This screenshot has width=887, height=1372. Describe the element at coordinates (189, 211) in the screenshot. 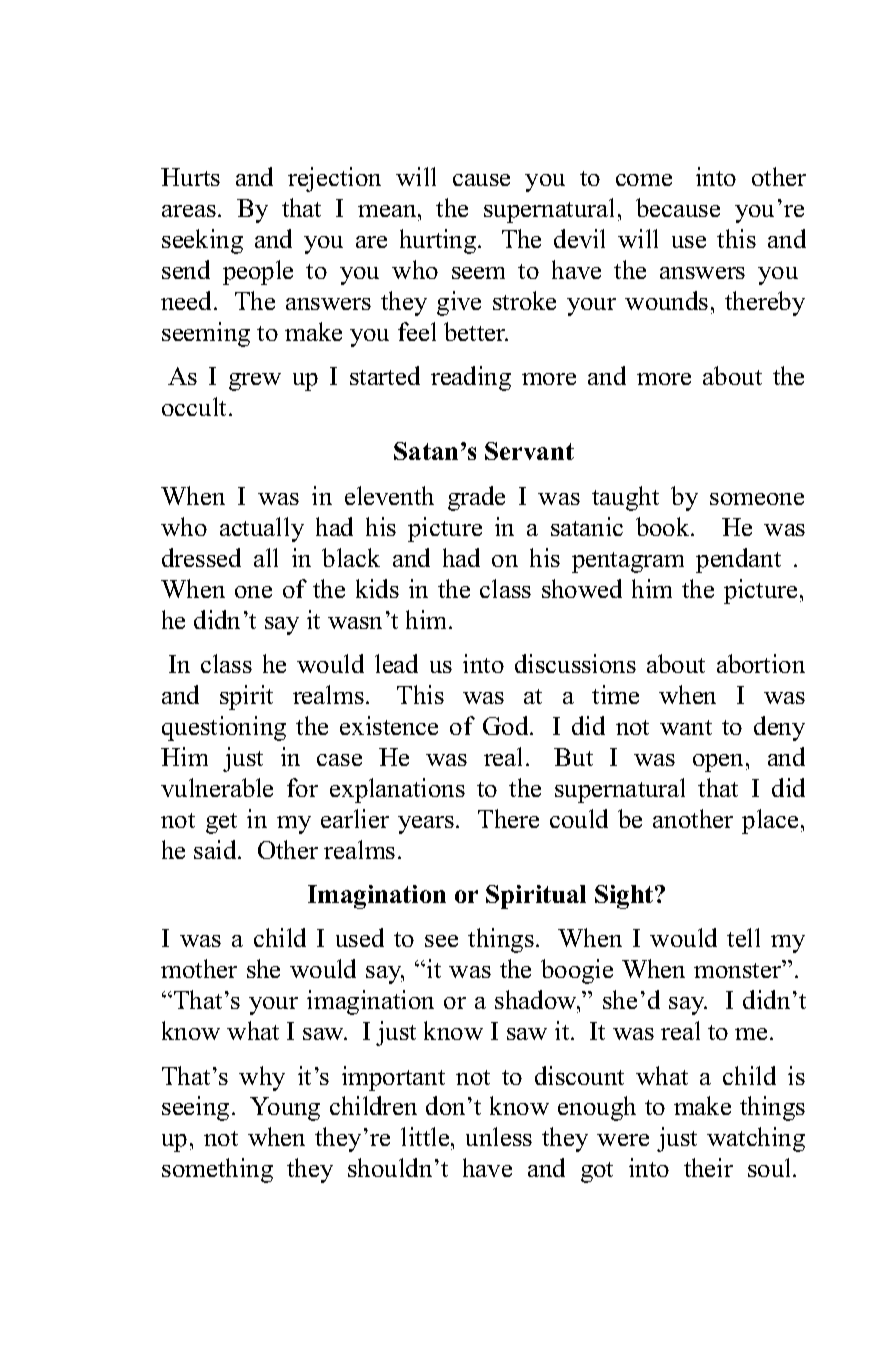

I see `areas` at that location.
